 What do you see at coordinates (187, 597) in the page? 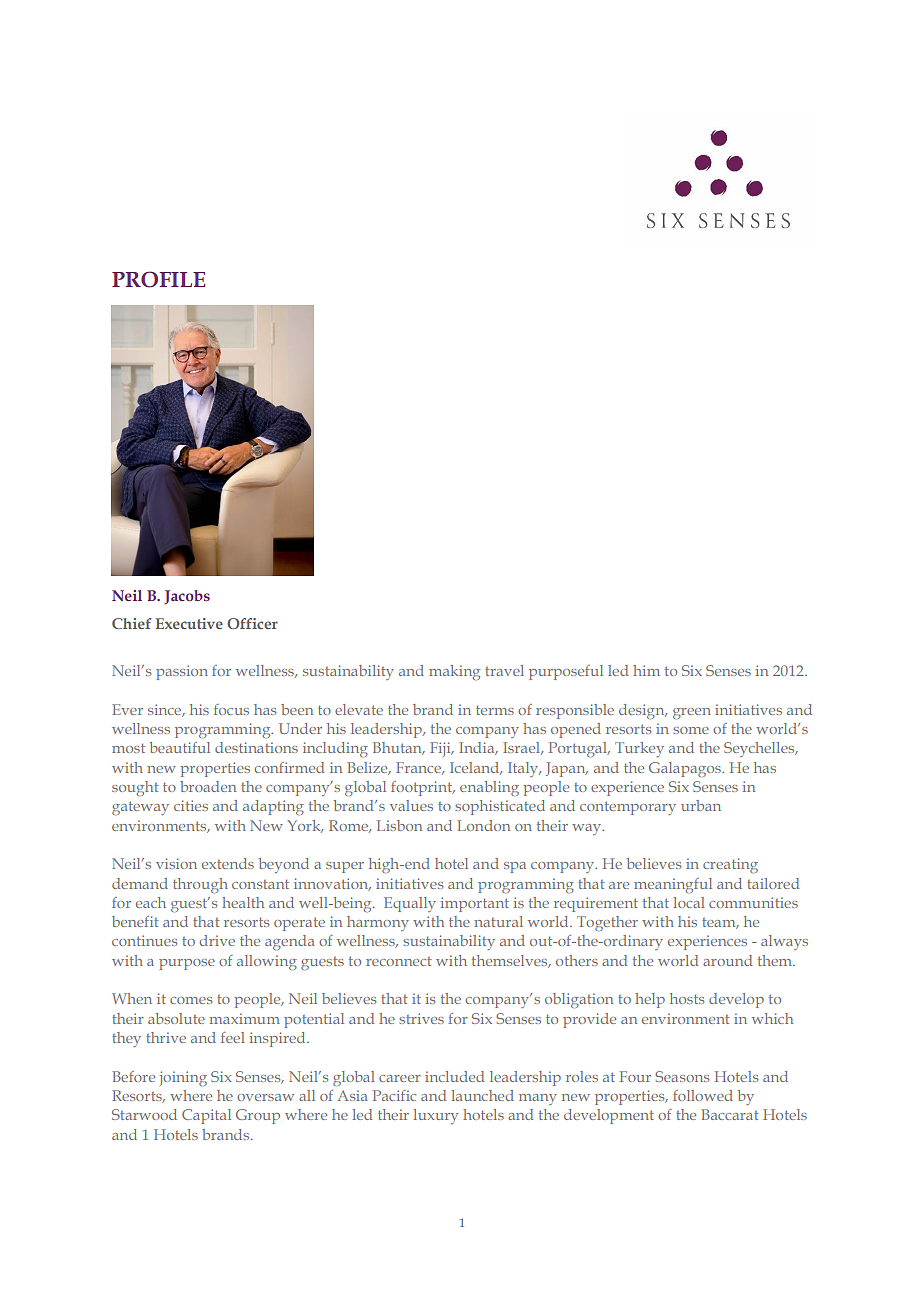
I see `Jacobs` at bounding box center [187, 597].
